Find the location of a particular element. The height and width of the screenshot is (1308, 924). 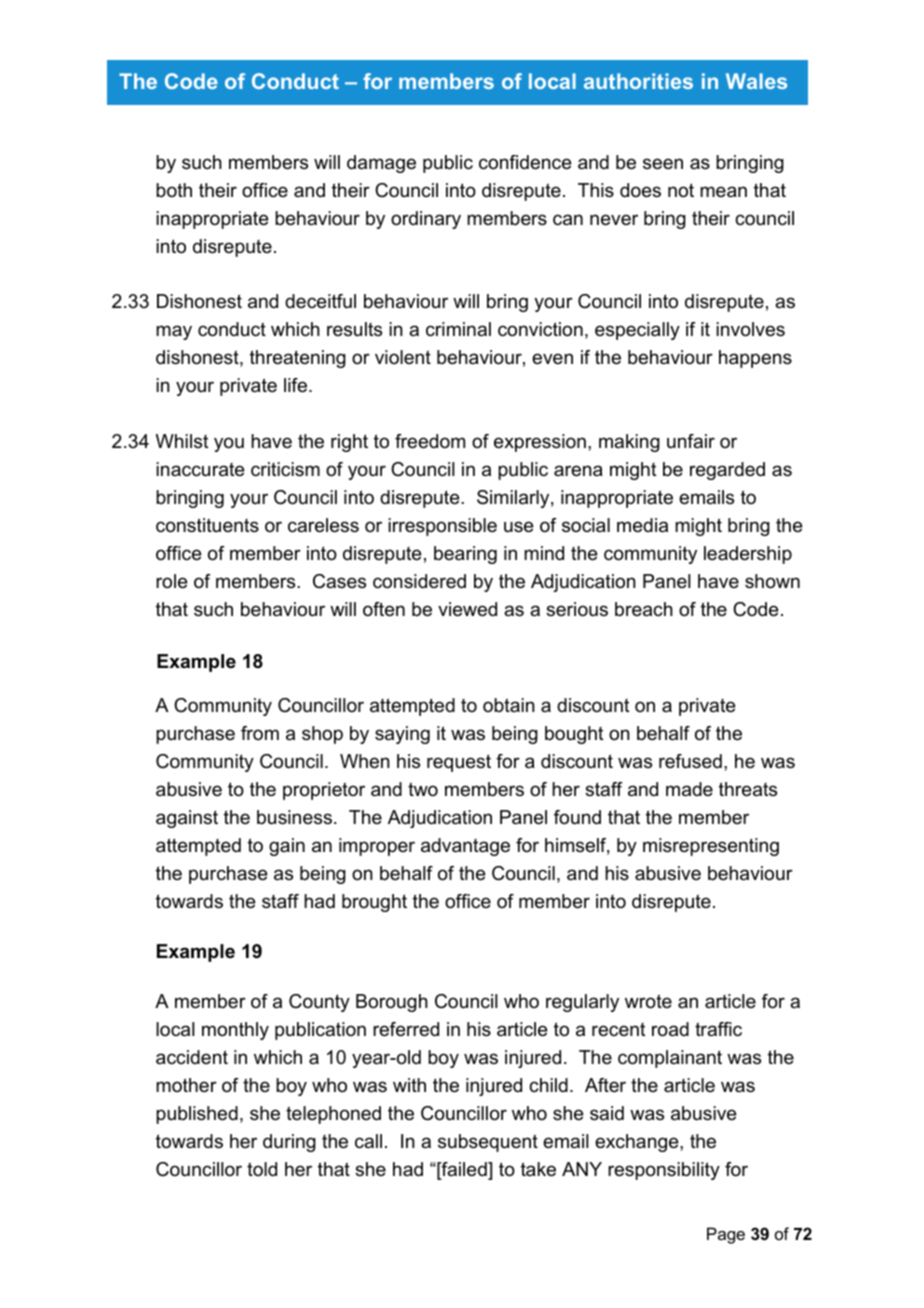

seen is located at coordinates (663, 164).
